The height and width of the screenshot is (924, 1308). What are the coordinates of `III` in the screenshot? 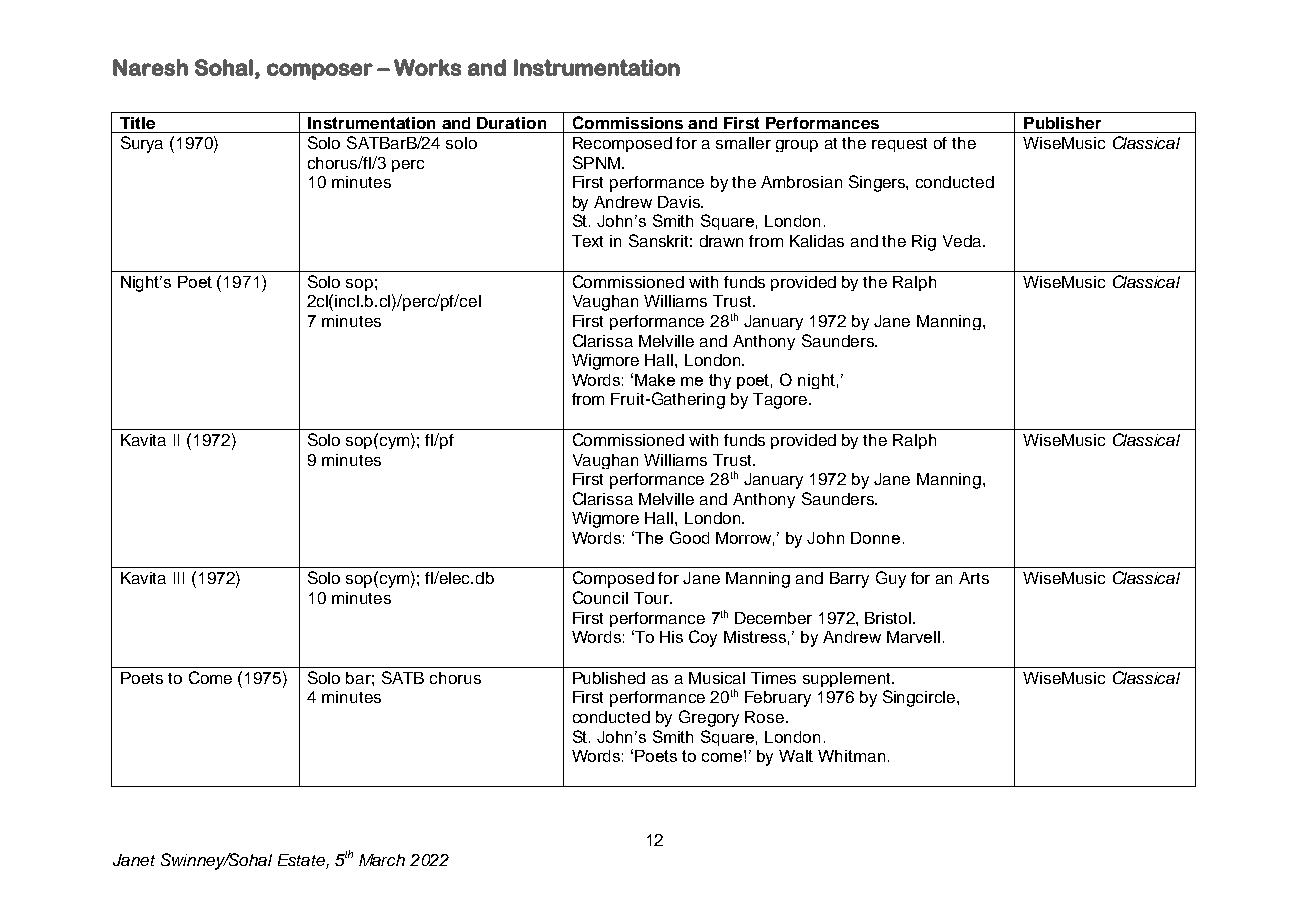 It's located at (179, 578).
